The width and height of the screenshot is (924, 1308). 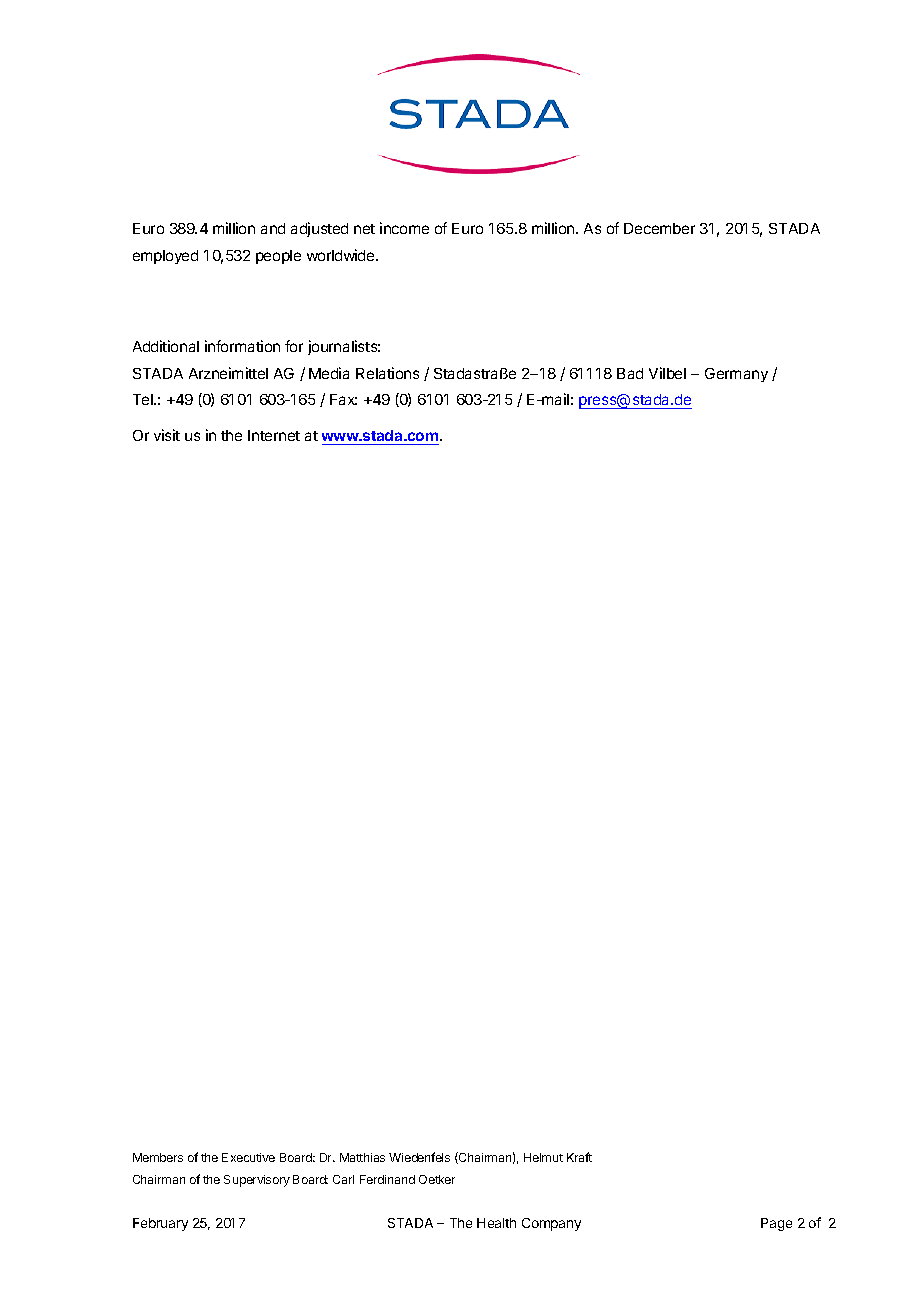 I want to click on Kraft, so click(x=579, y=1157).
